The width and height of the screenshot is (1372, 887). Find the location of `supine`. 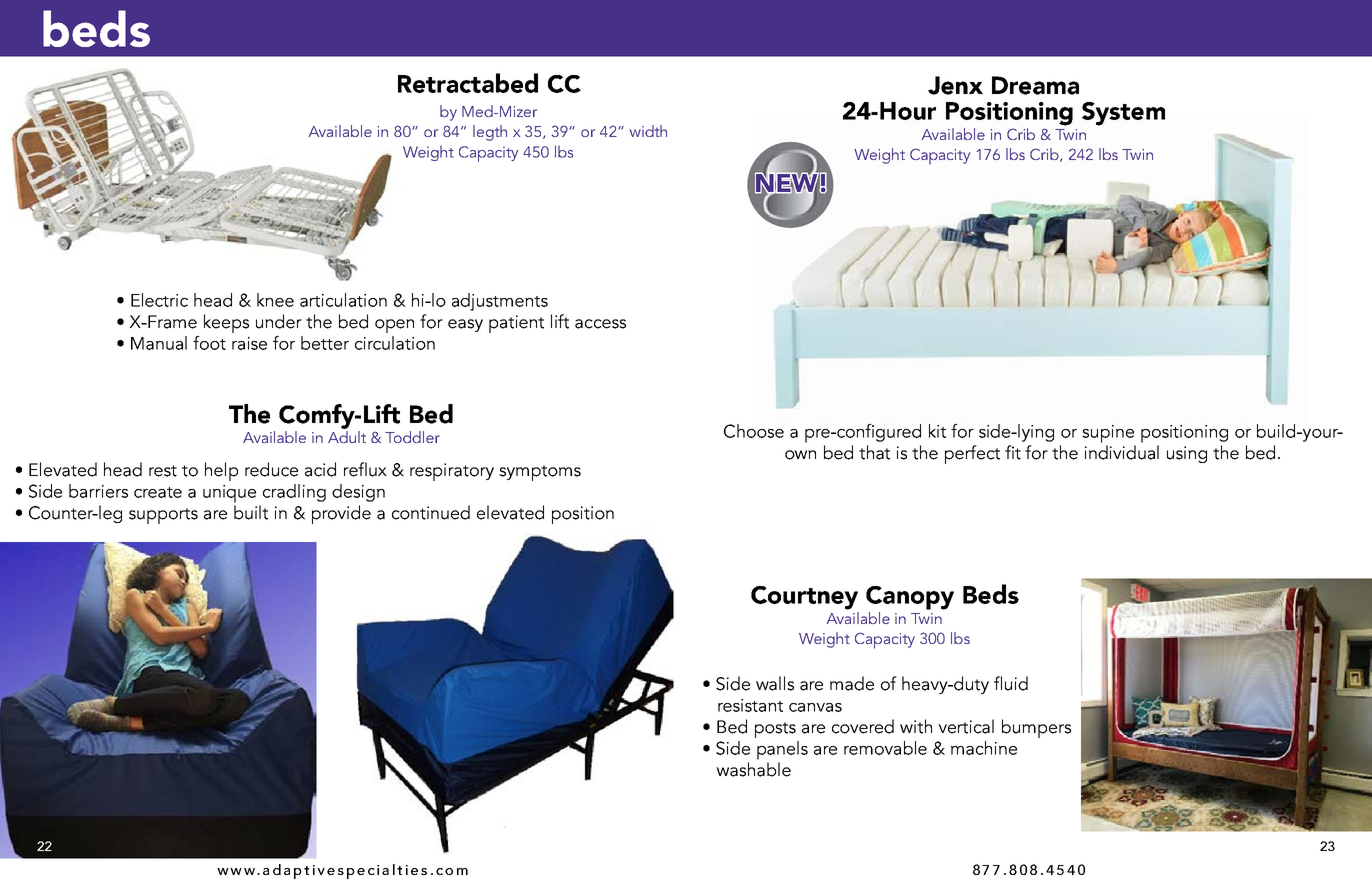

supine is located at coordinates (1108, 434).
